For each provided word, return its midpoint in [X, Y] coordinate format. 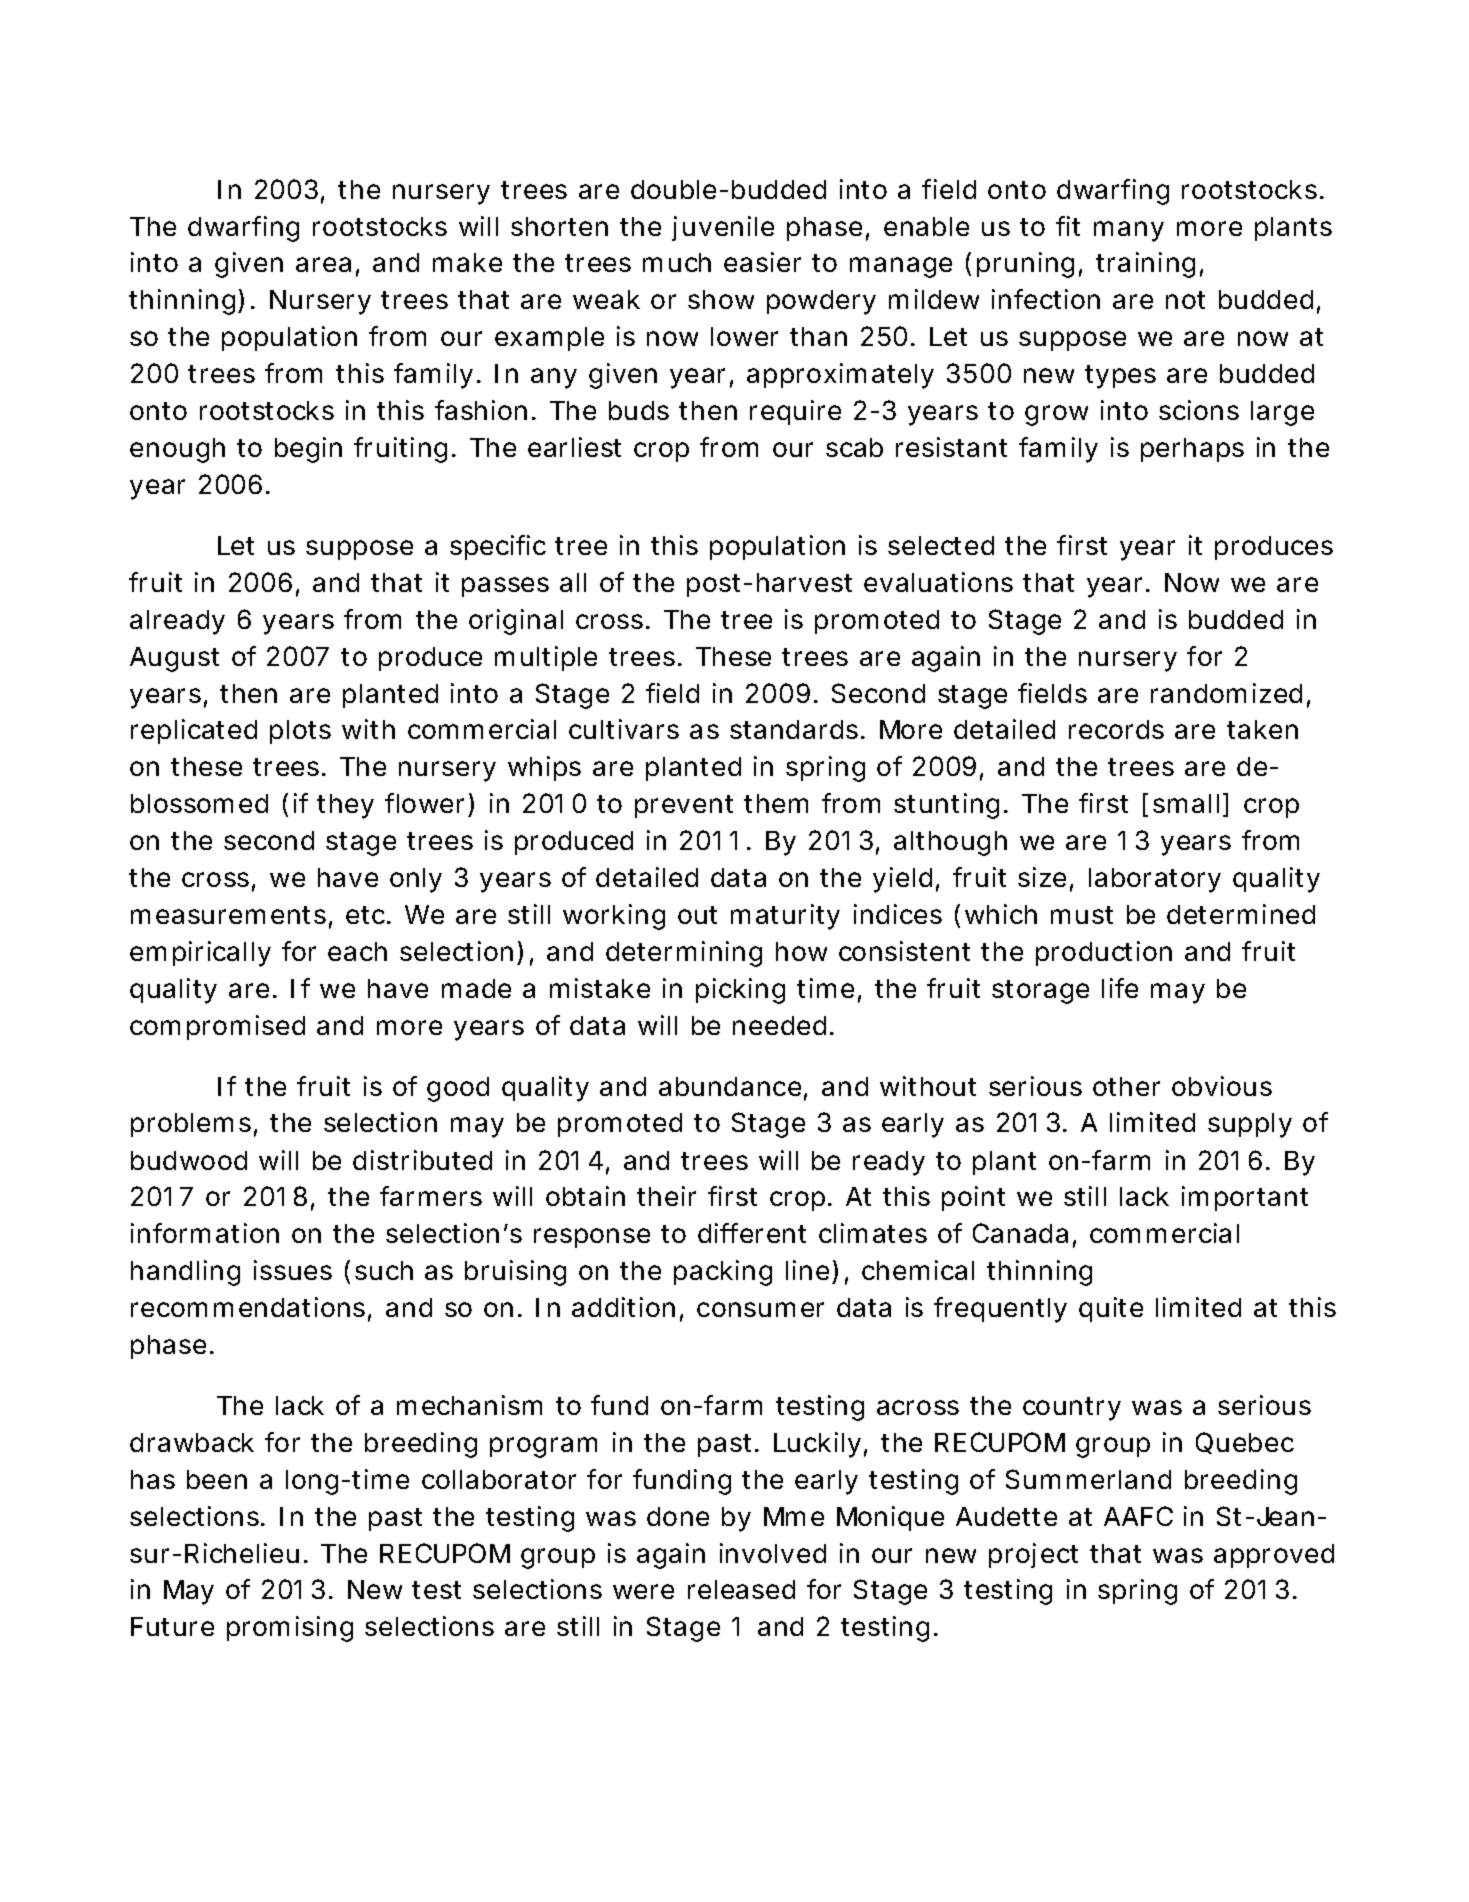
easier [762, 262]
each [357, 951]
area [323, 264]
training [1145, 265]
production [1104, 953]
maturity [785, 917]
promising [290, 1629]
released [741, 1589]
